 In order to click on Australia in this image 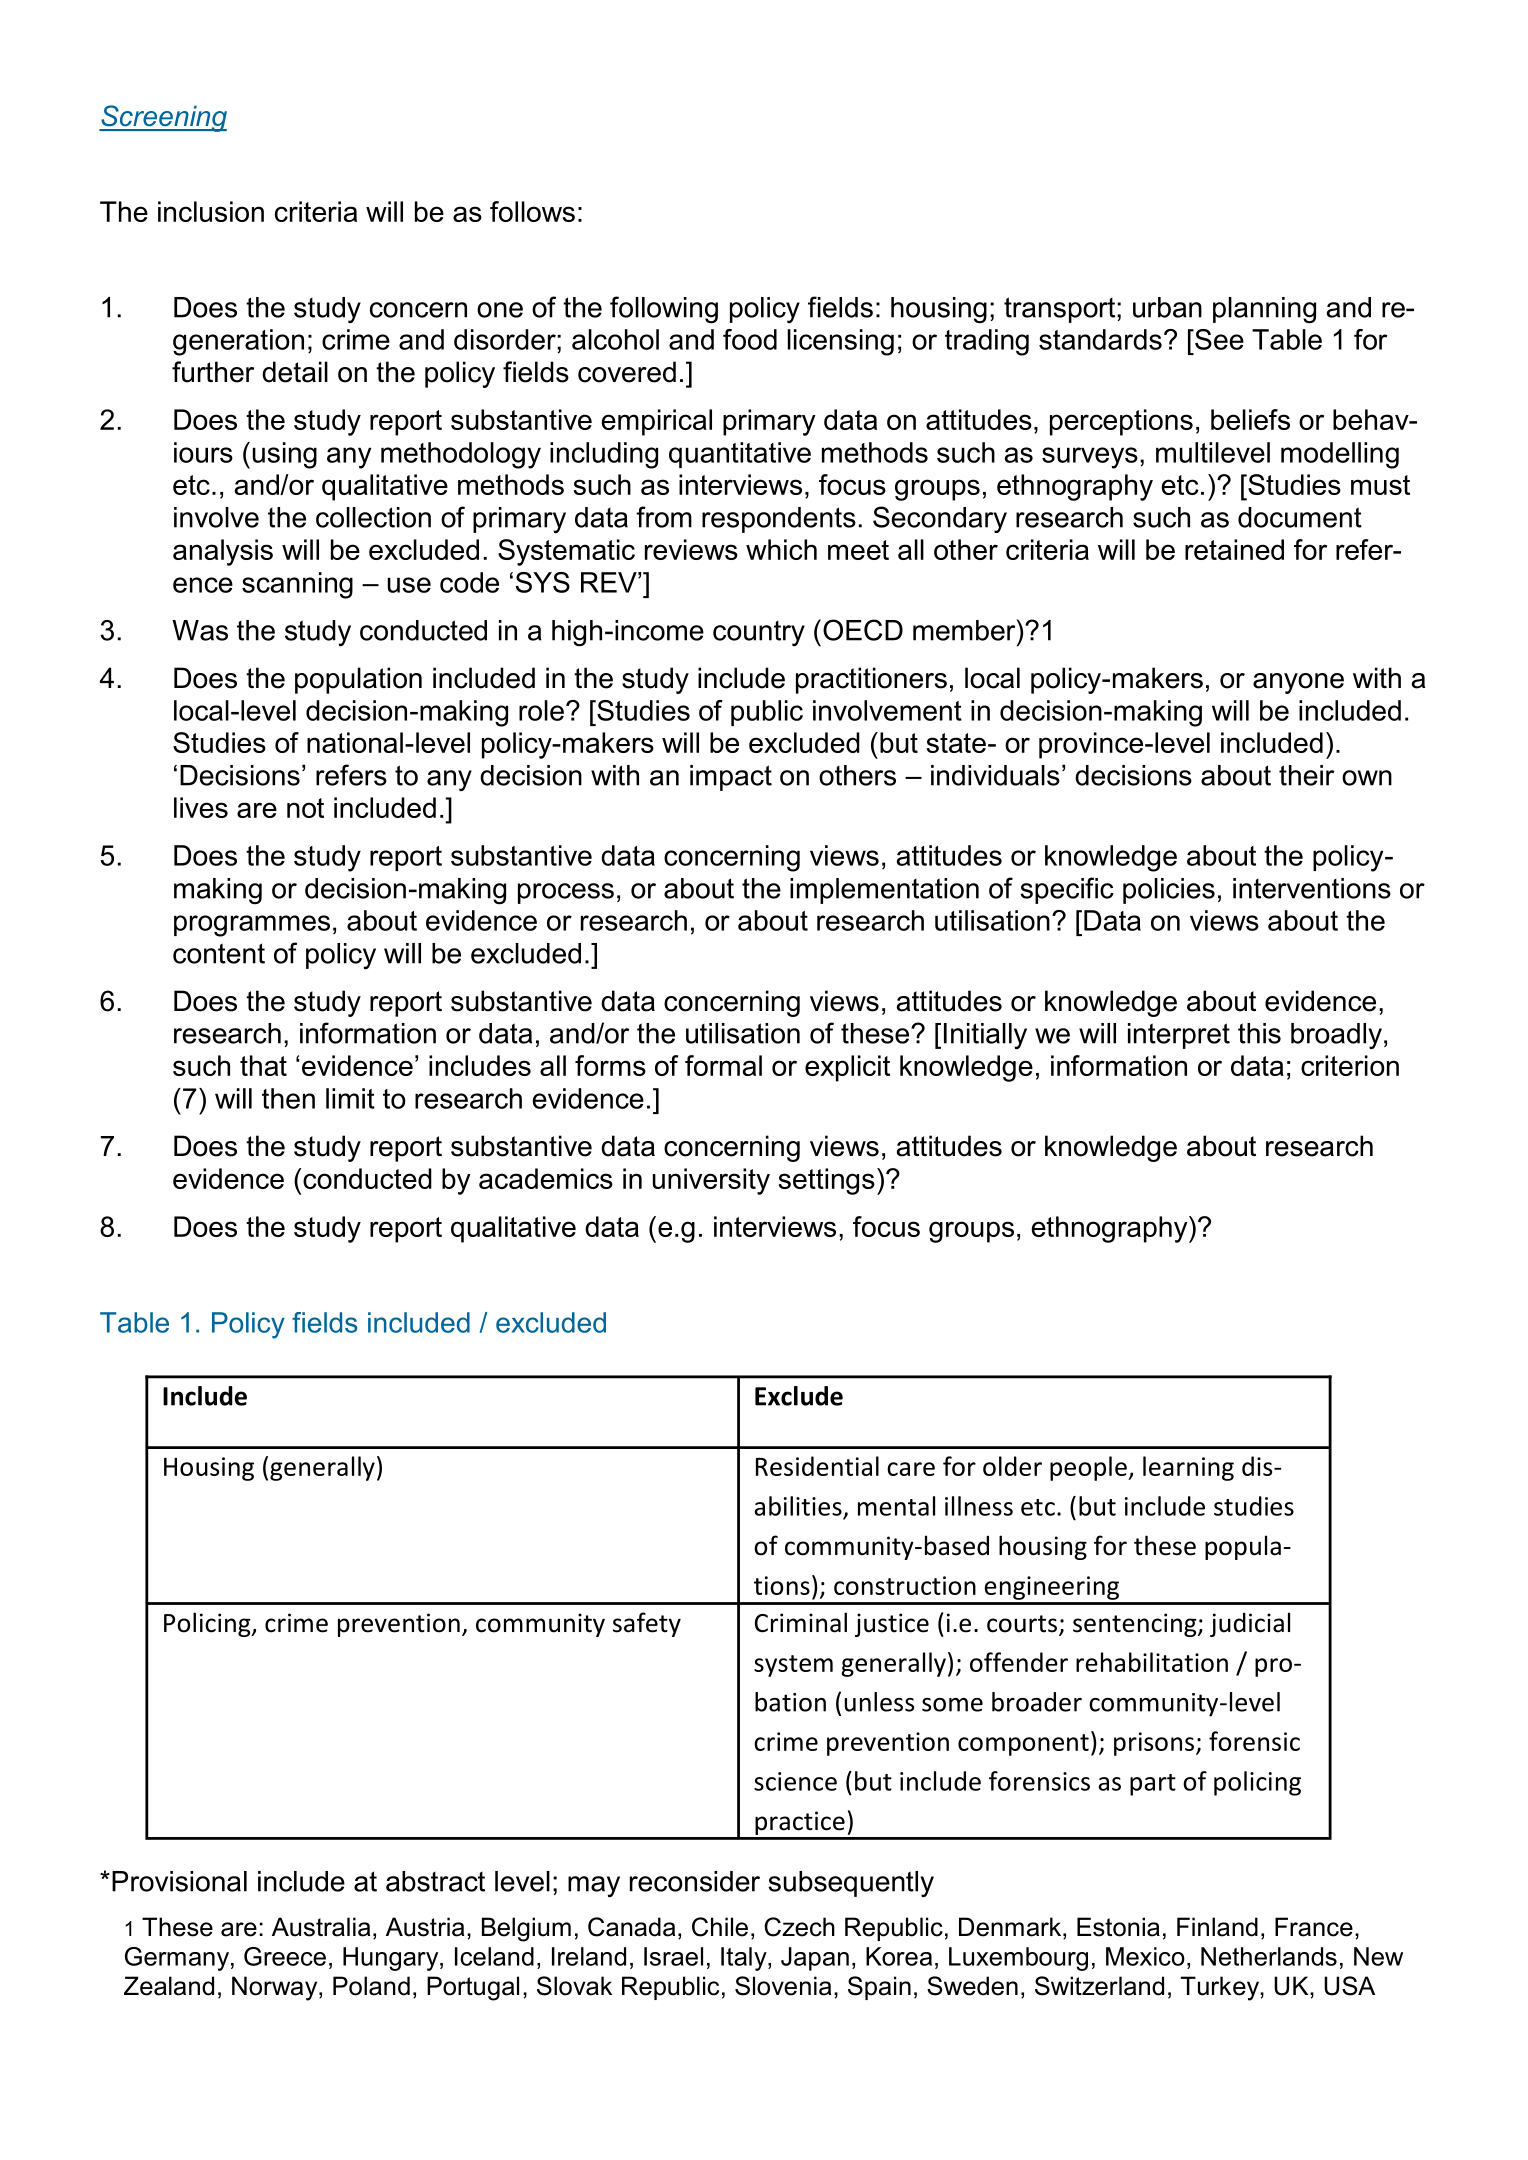, I will do `click(321, 1927)`.
